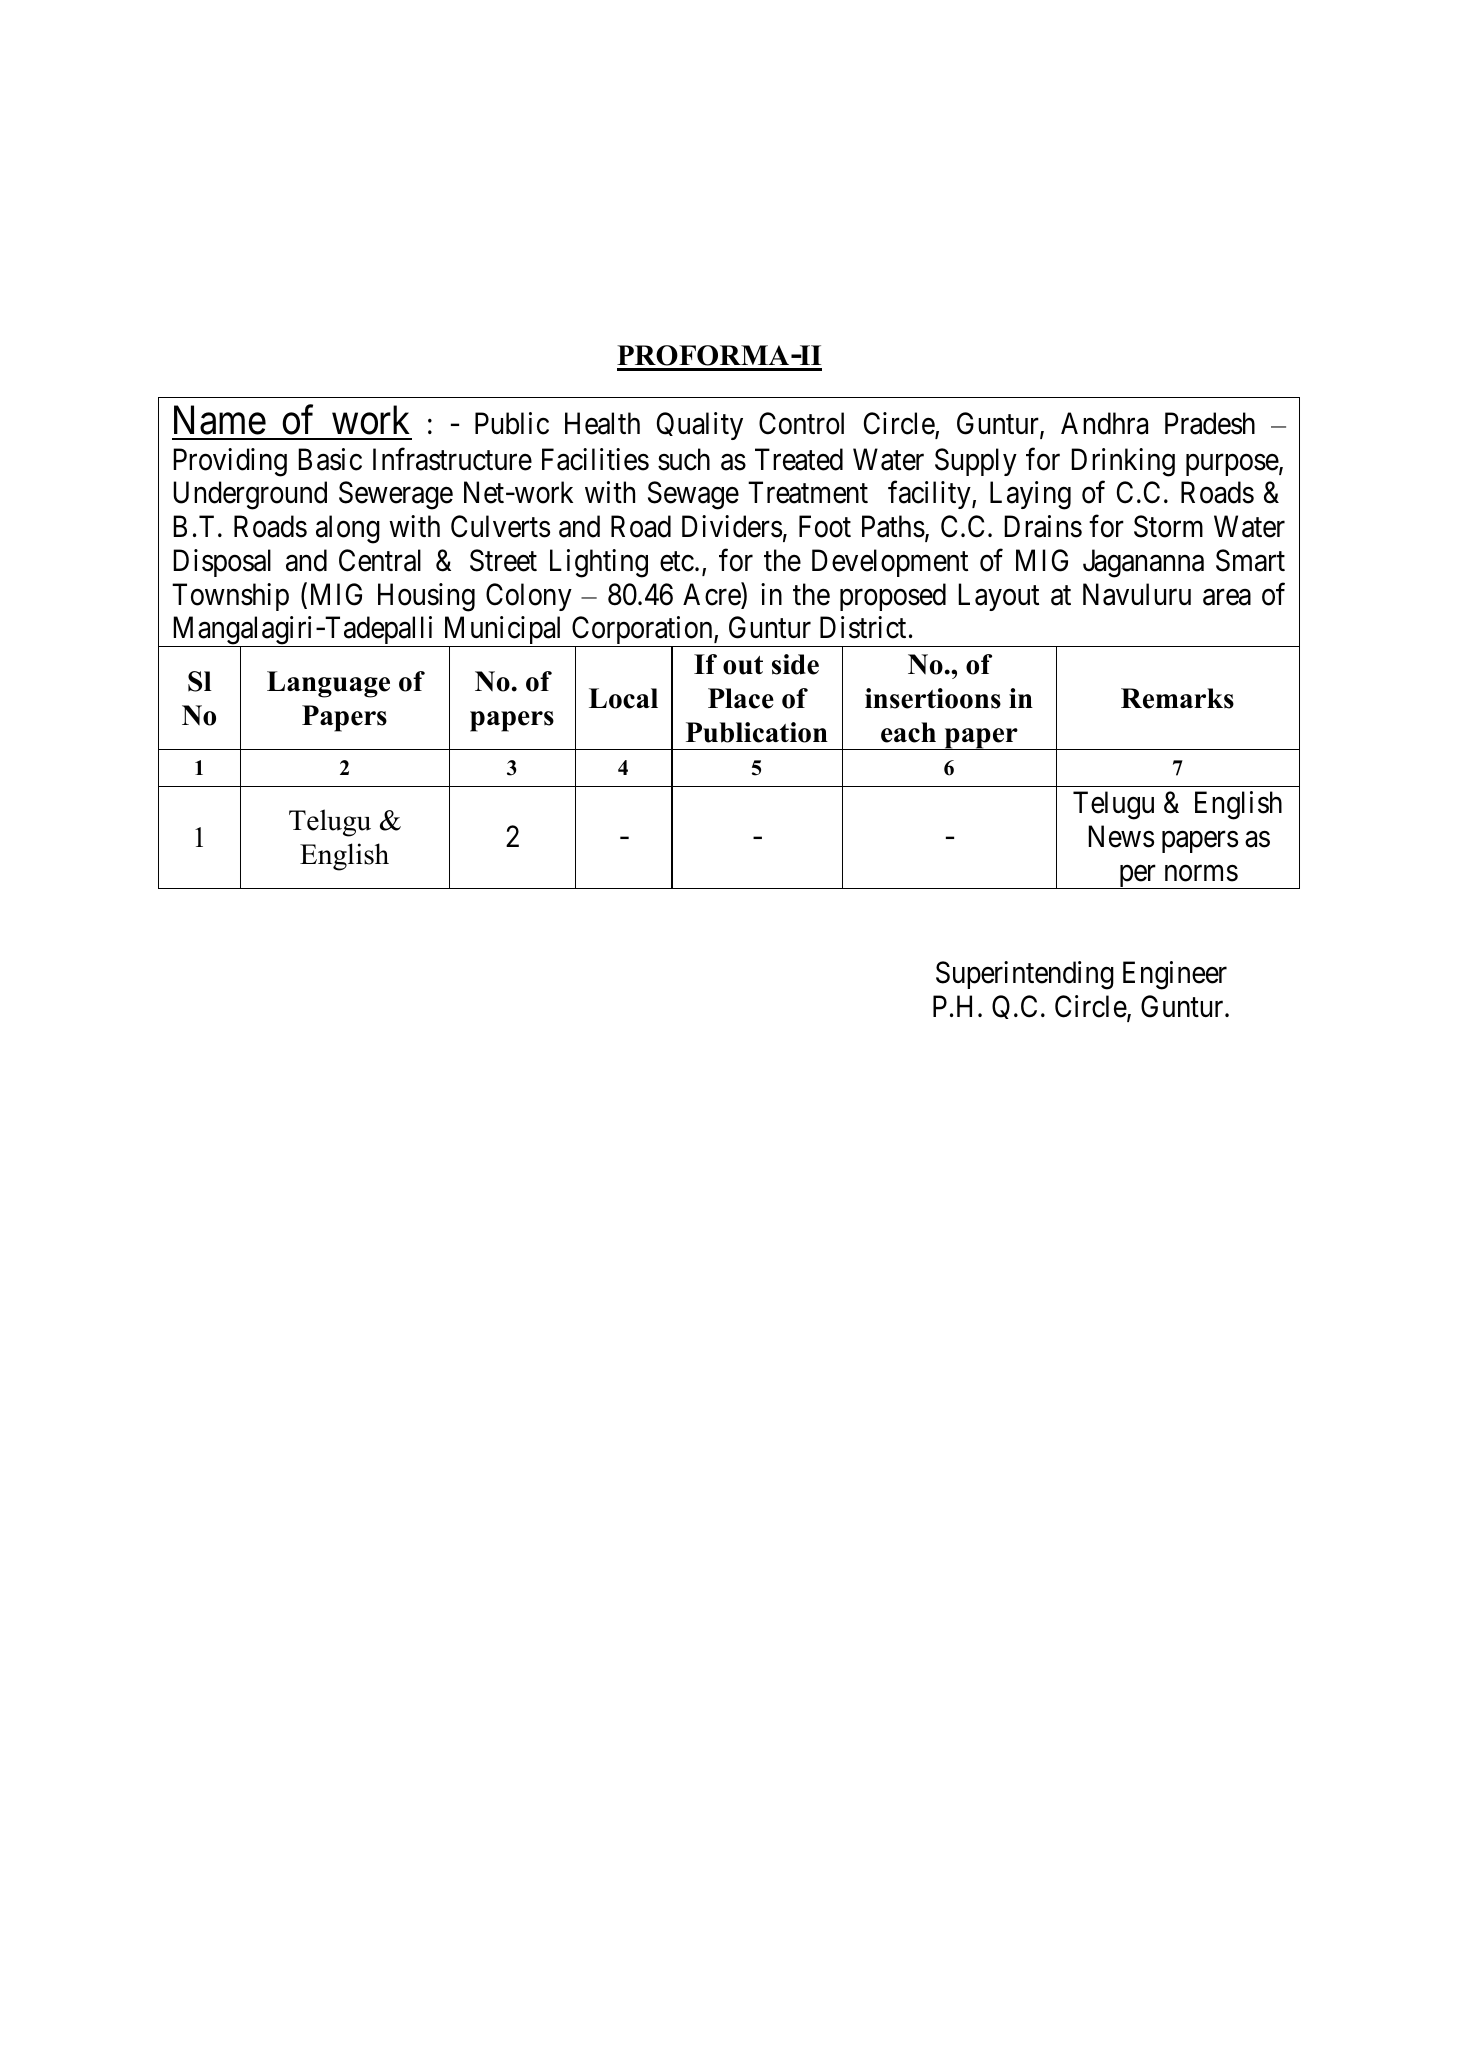 The width and height of the screenshot is (1457, 2060). What do you see at coordinates (330, 459) in the screenshot?
I see `Basic` at bounding box center [330, 459].
